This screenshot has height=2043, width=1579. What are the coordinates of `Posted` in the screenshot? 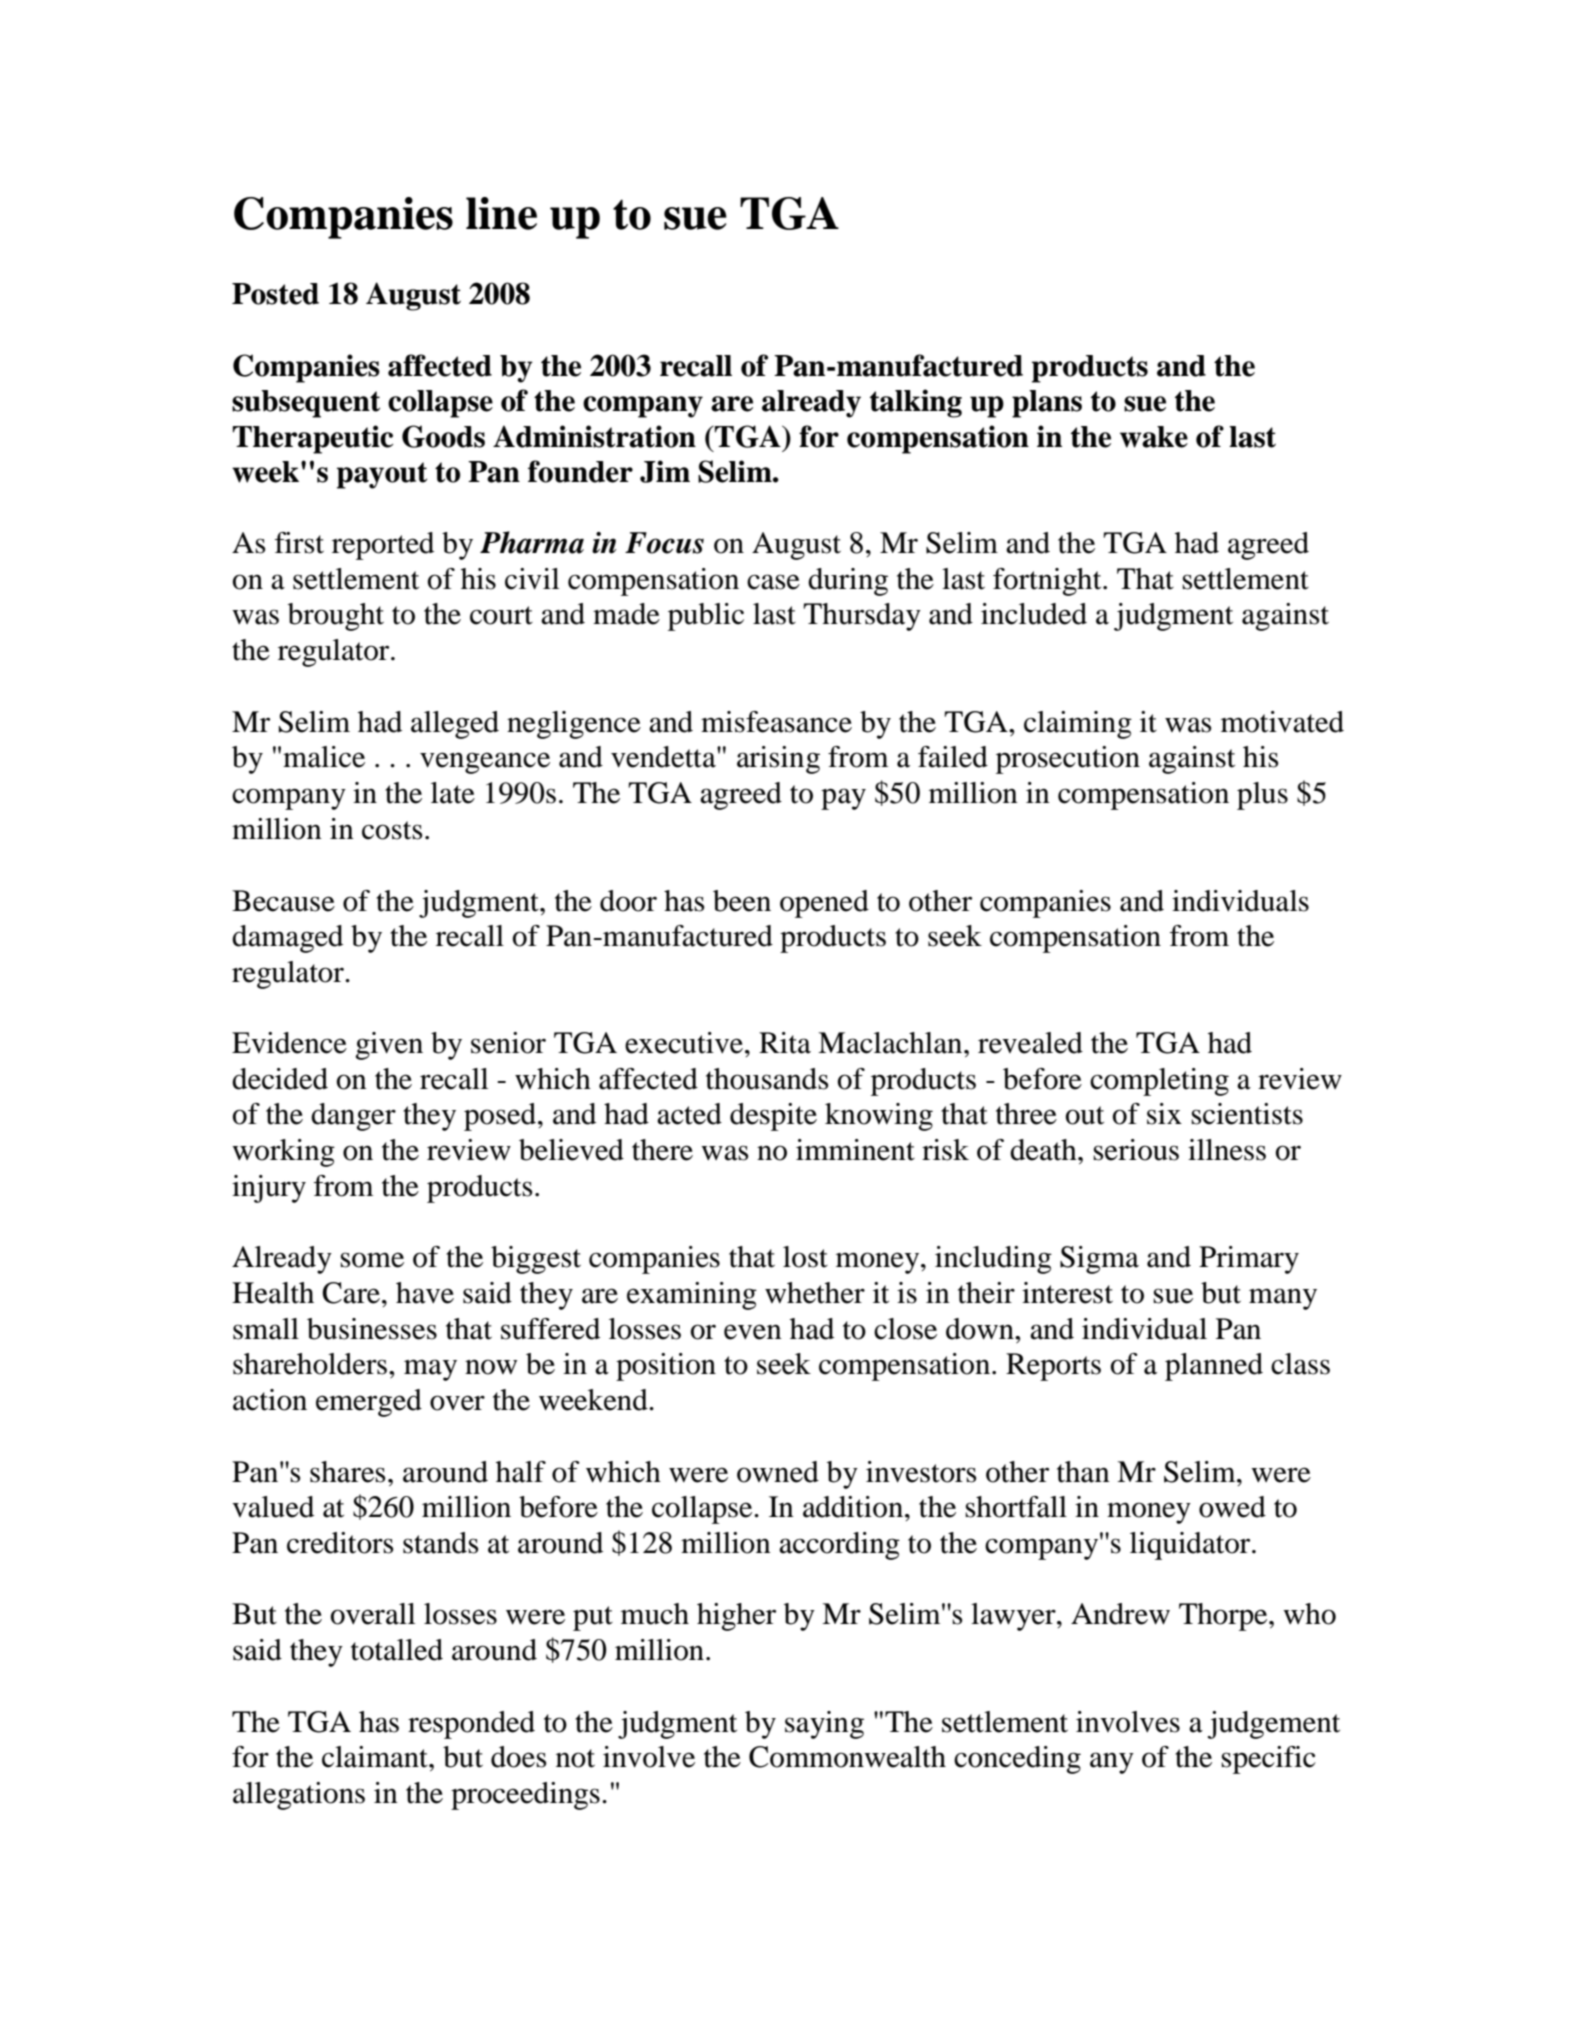 It's located at (275, 294).
